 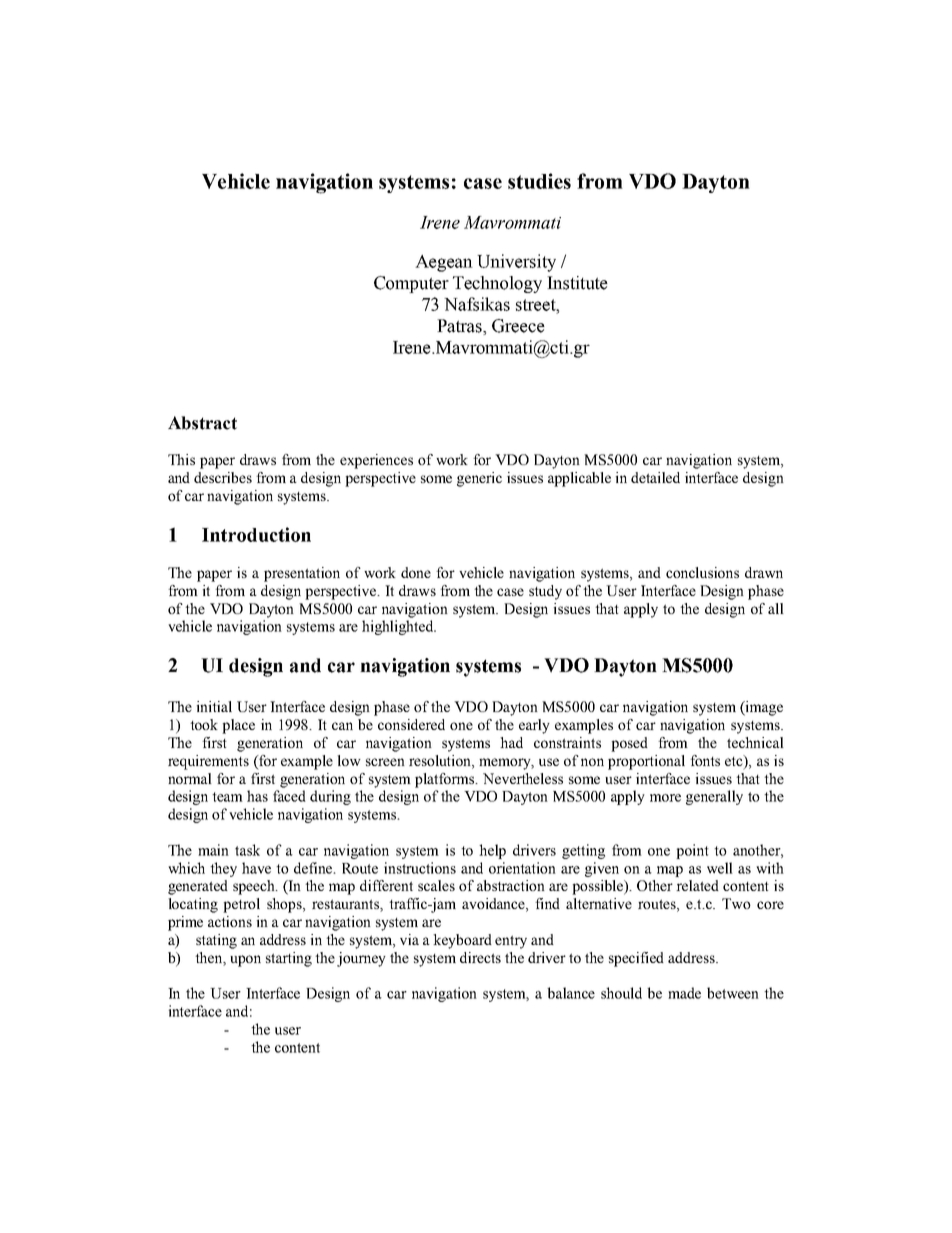 What do you see at coordinates (480, 957) in the screenshot?
I see `directs` at bounding box center [480, 957].
